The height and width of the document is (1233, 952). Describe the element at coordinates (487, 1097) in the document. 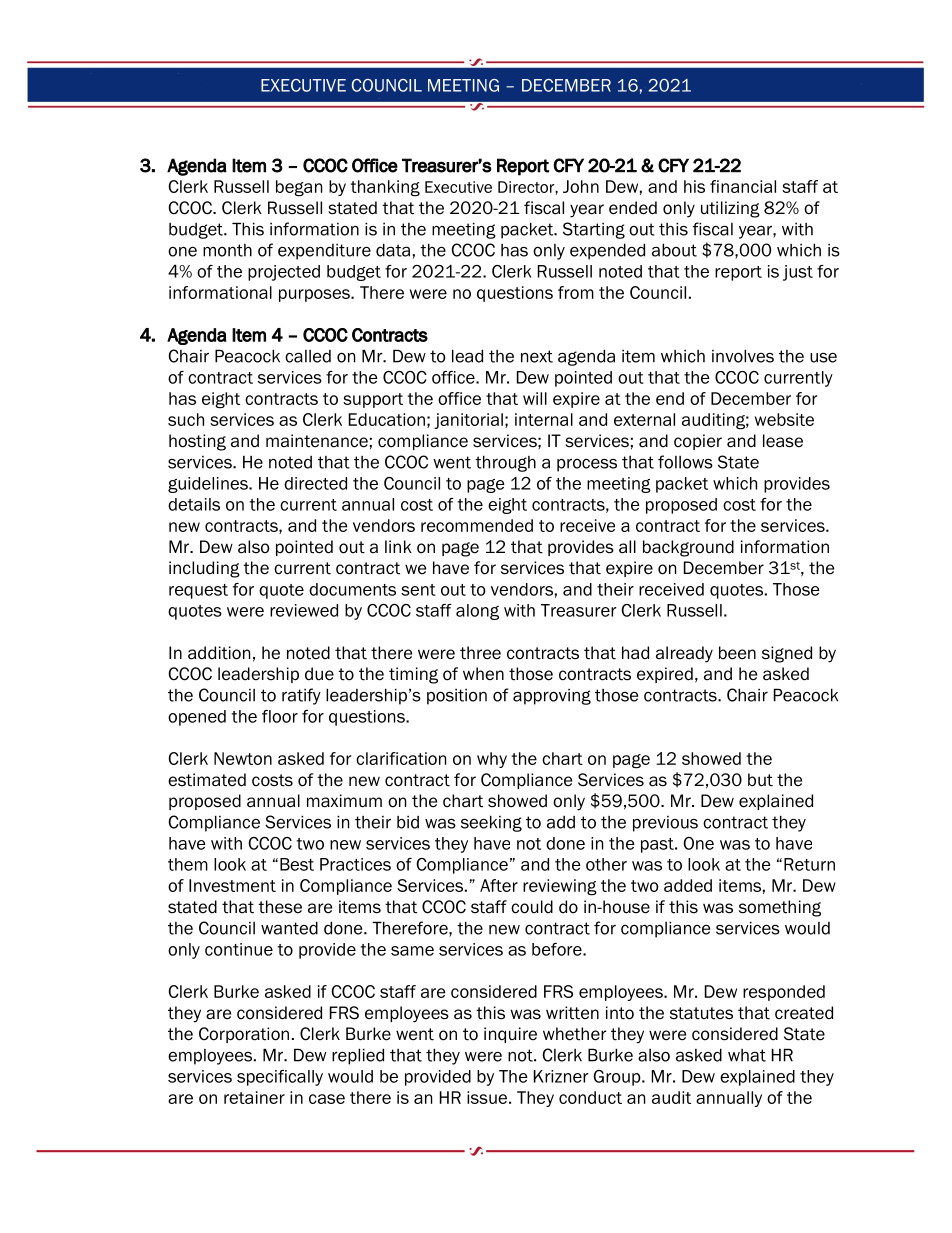

I see `issue` at that location.
